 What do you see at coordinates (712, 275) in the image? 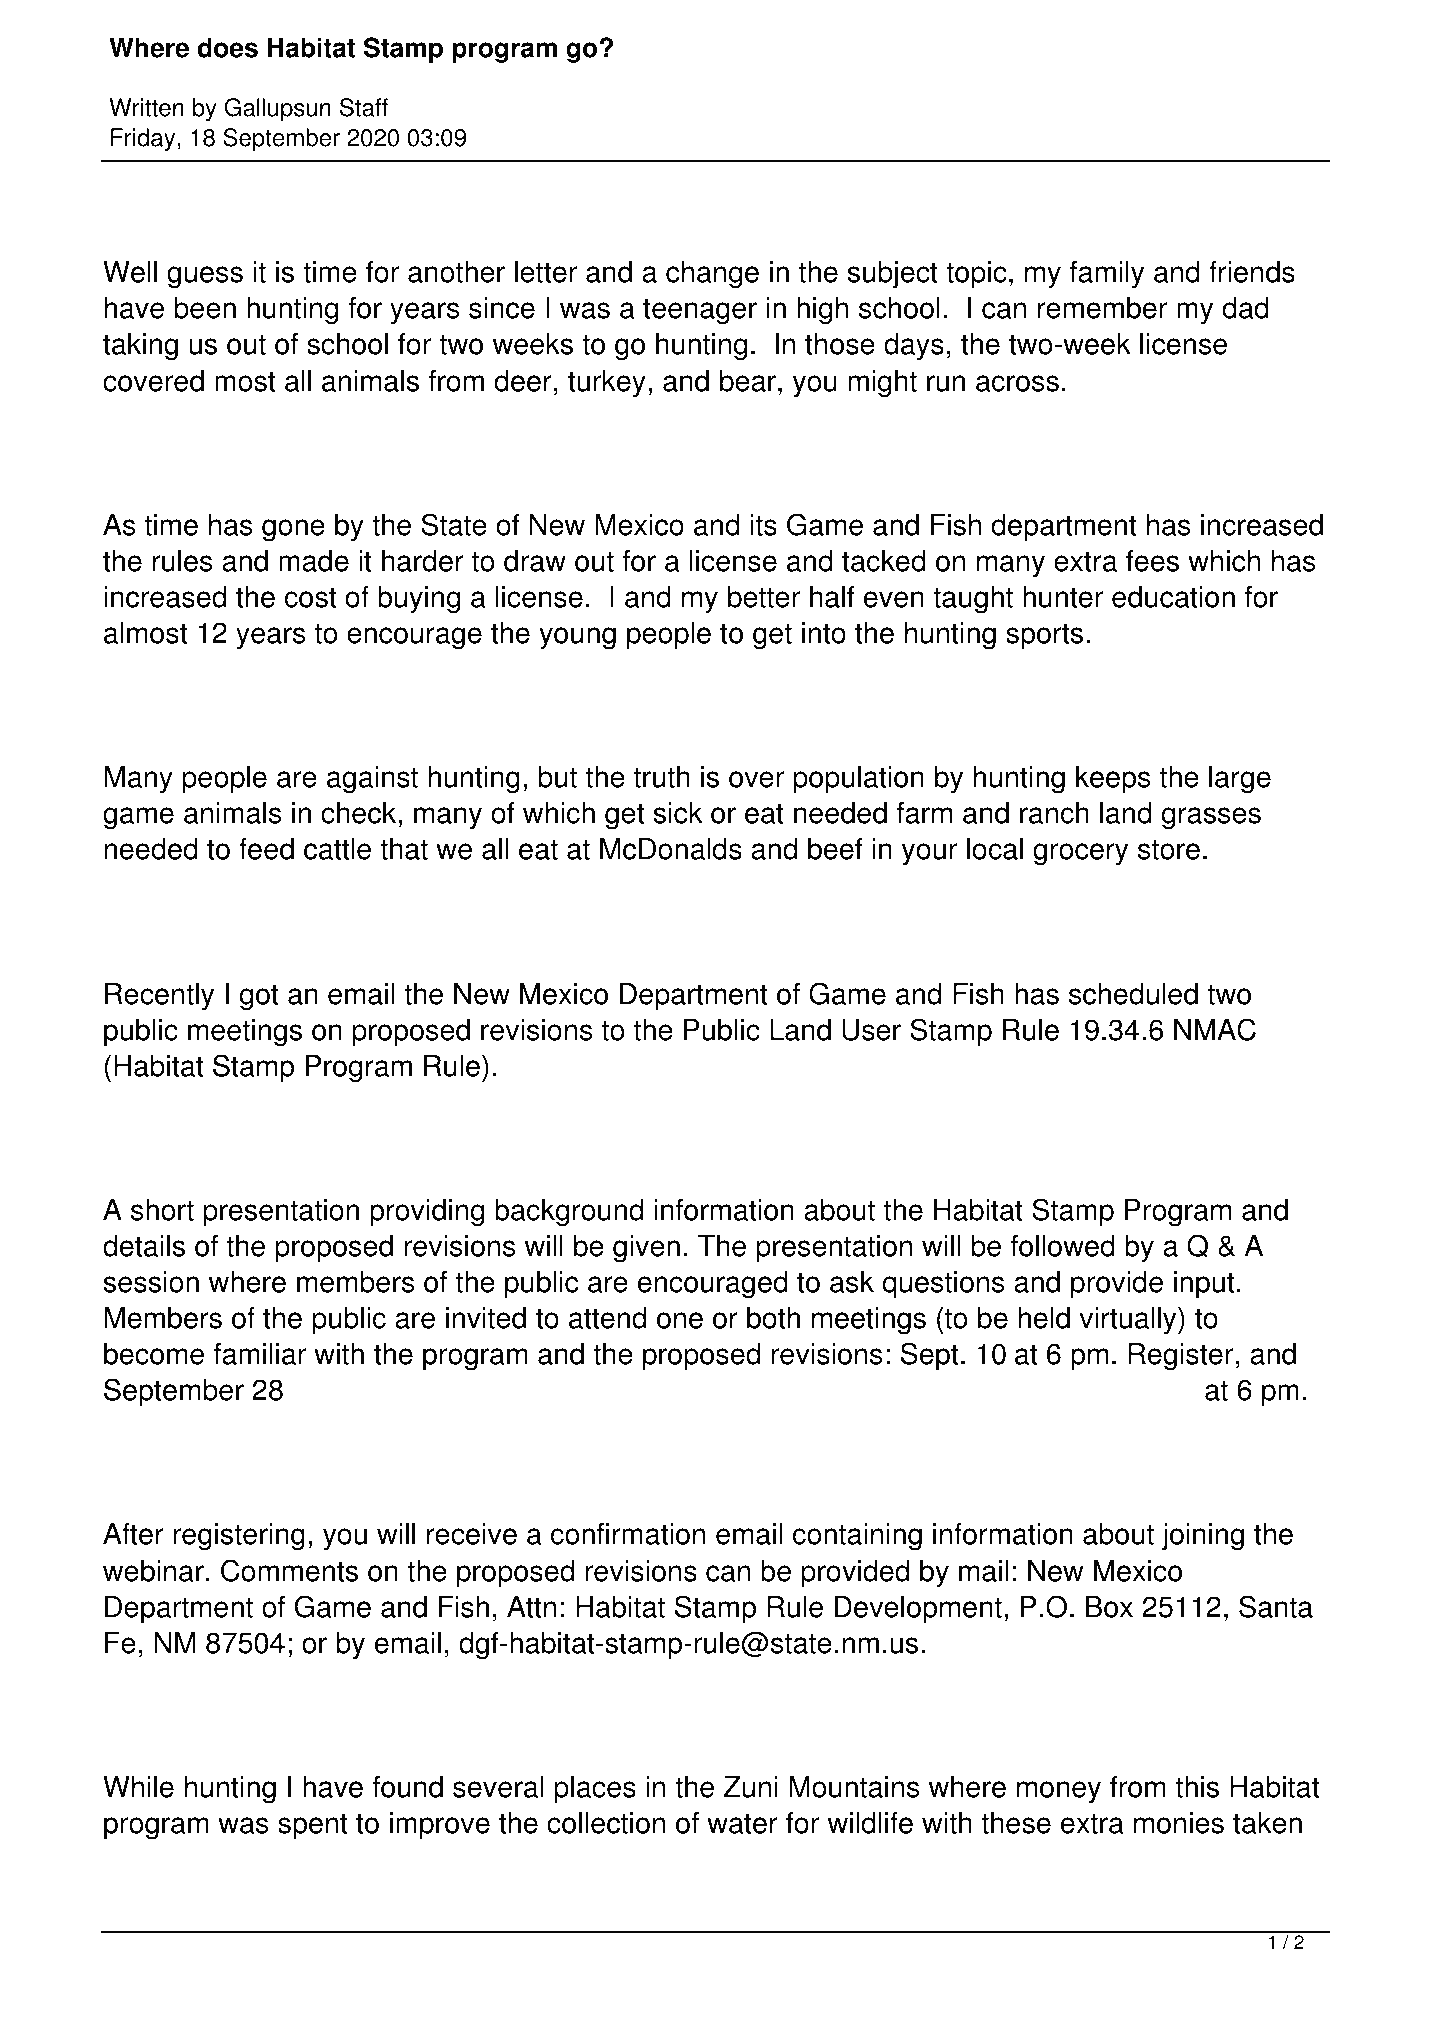
I see `change` at bounding box center [712, 275].
